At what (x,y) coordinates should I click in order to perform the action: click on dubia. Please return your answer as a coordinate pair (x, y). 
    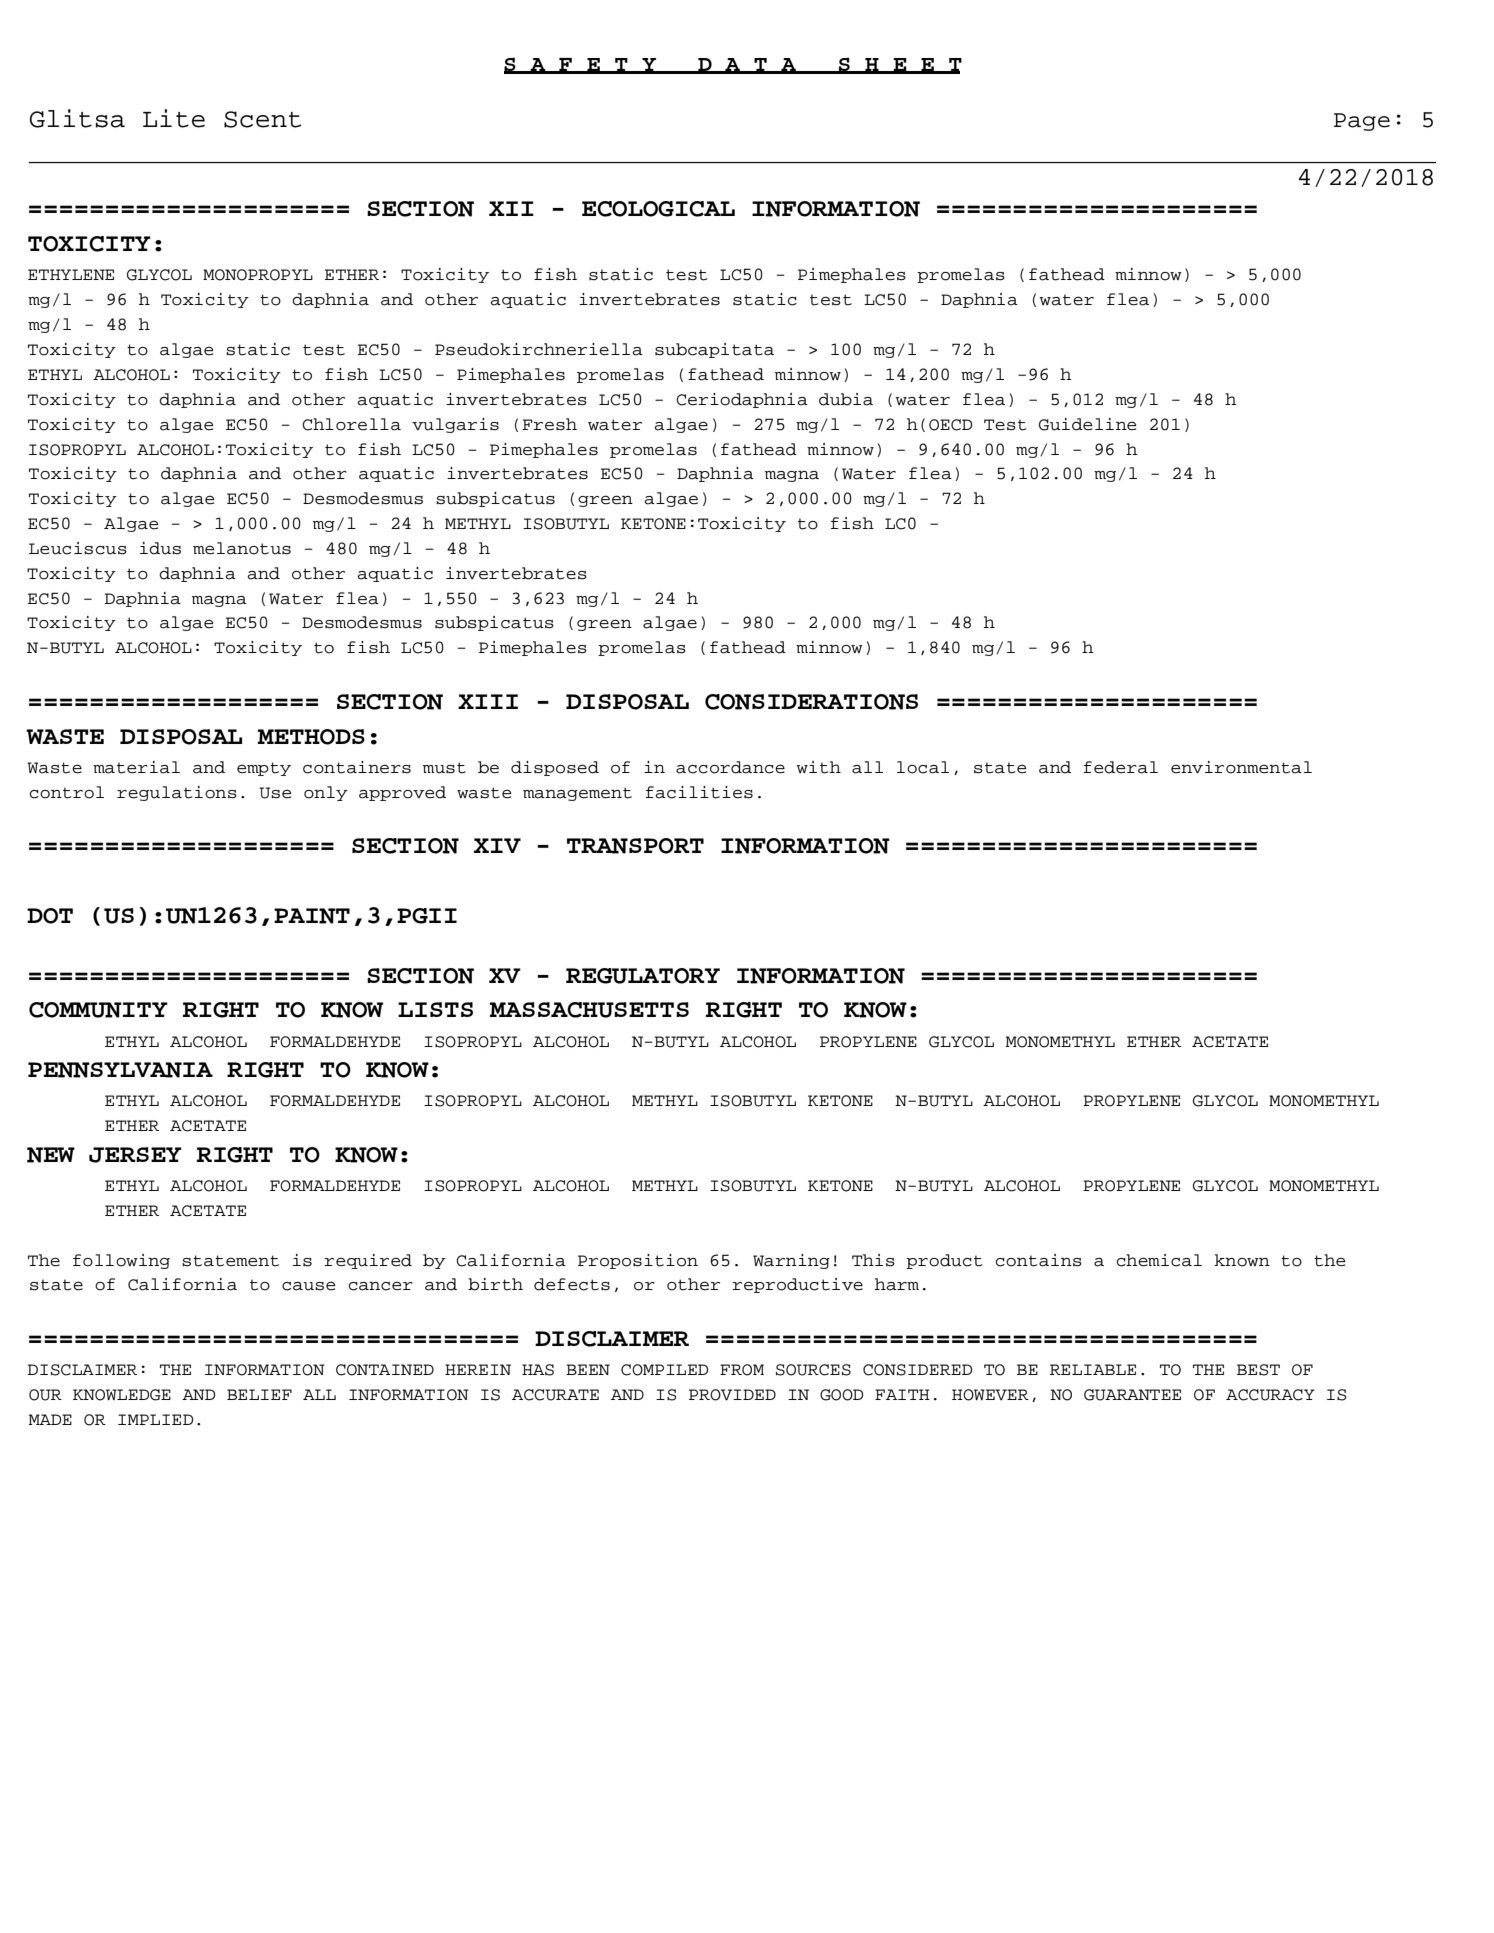
    Looking at the image, I should click on (846, 399).
